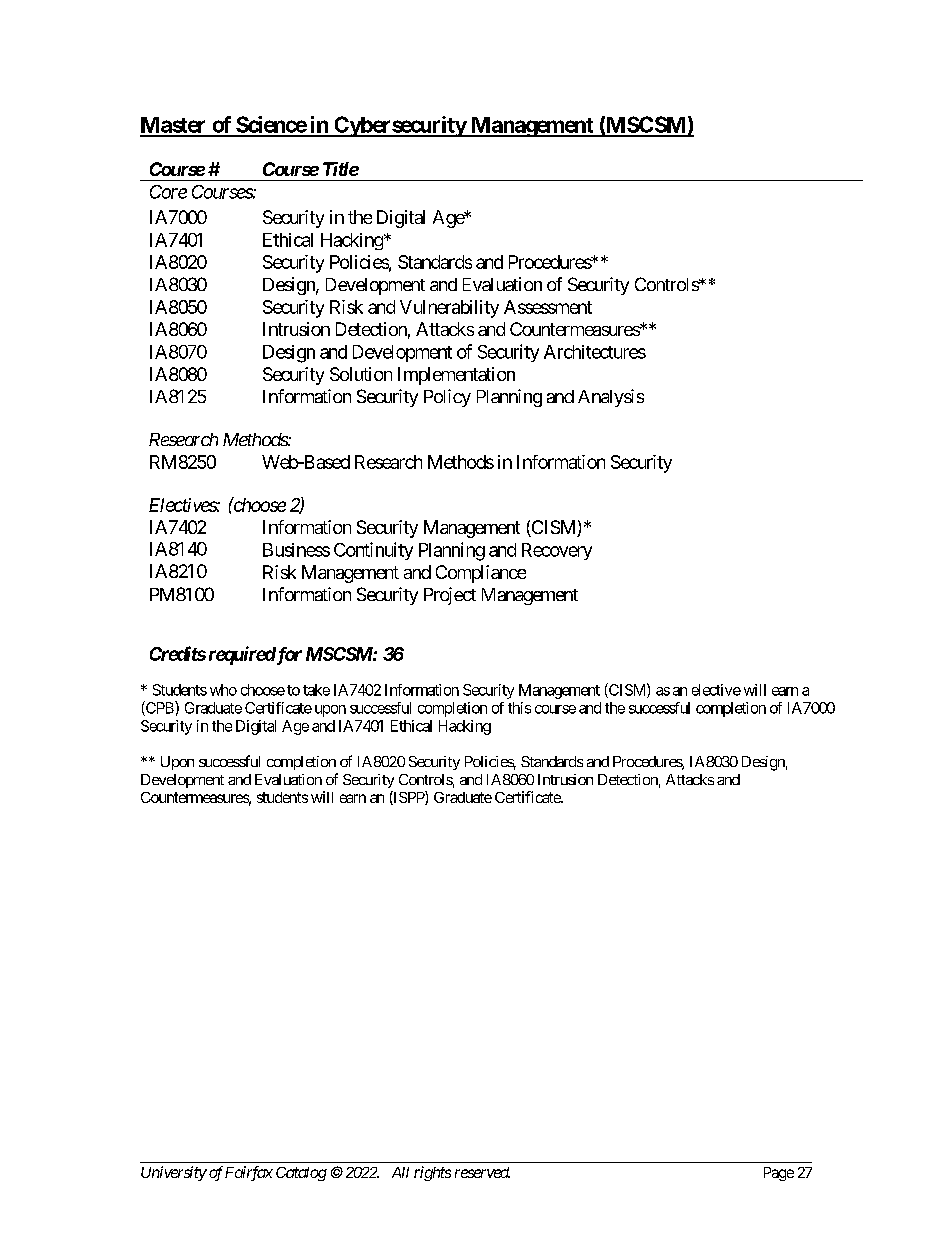 This page has width=952, height=1233. Describe the element at coordinates (557, 551) in the page. I see `Recovery` at that location.
